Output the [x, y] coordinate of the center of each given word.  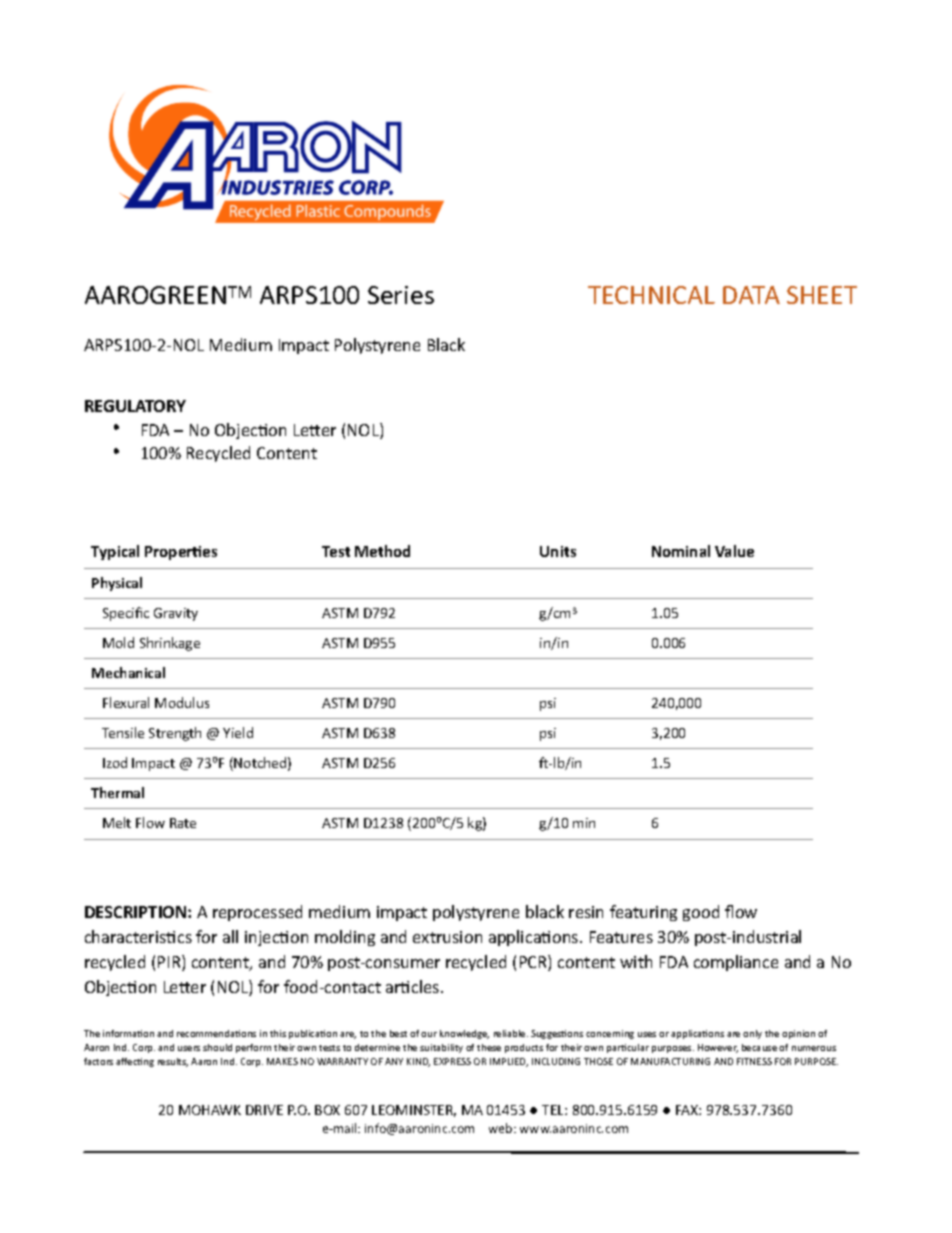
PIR [170, 963]
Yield [238, 732]
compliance [736, 963]
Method [382, 551]
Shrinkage [170, 644]
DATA [751, 295]
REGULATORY [135, 406]
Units [558, 551]
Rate [183, 823]
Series [401, 295]
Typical [115, 552]
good [701, 913]
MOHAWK [210, 1110]
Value [734, 551]
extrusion [447, 937]
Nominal [681, 551]
